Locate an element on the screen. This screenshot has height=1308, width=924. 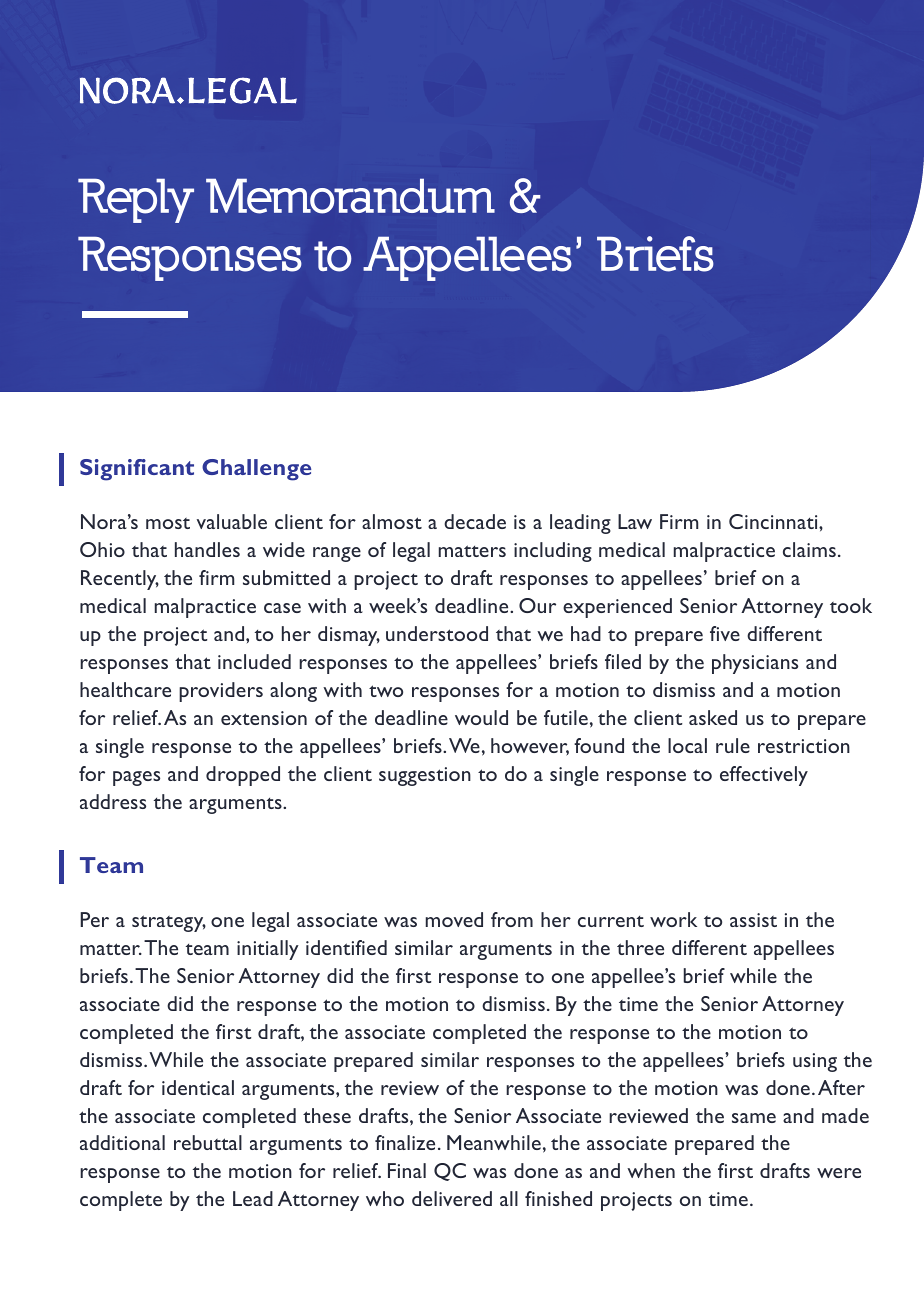
decade is located at coordinates (475, 521).
